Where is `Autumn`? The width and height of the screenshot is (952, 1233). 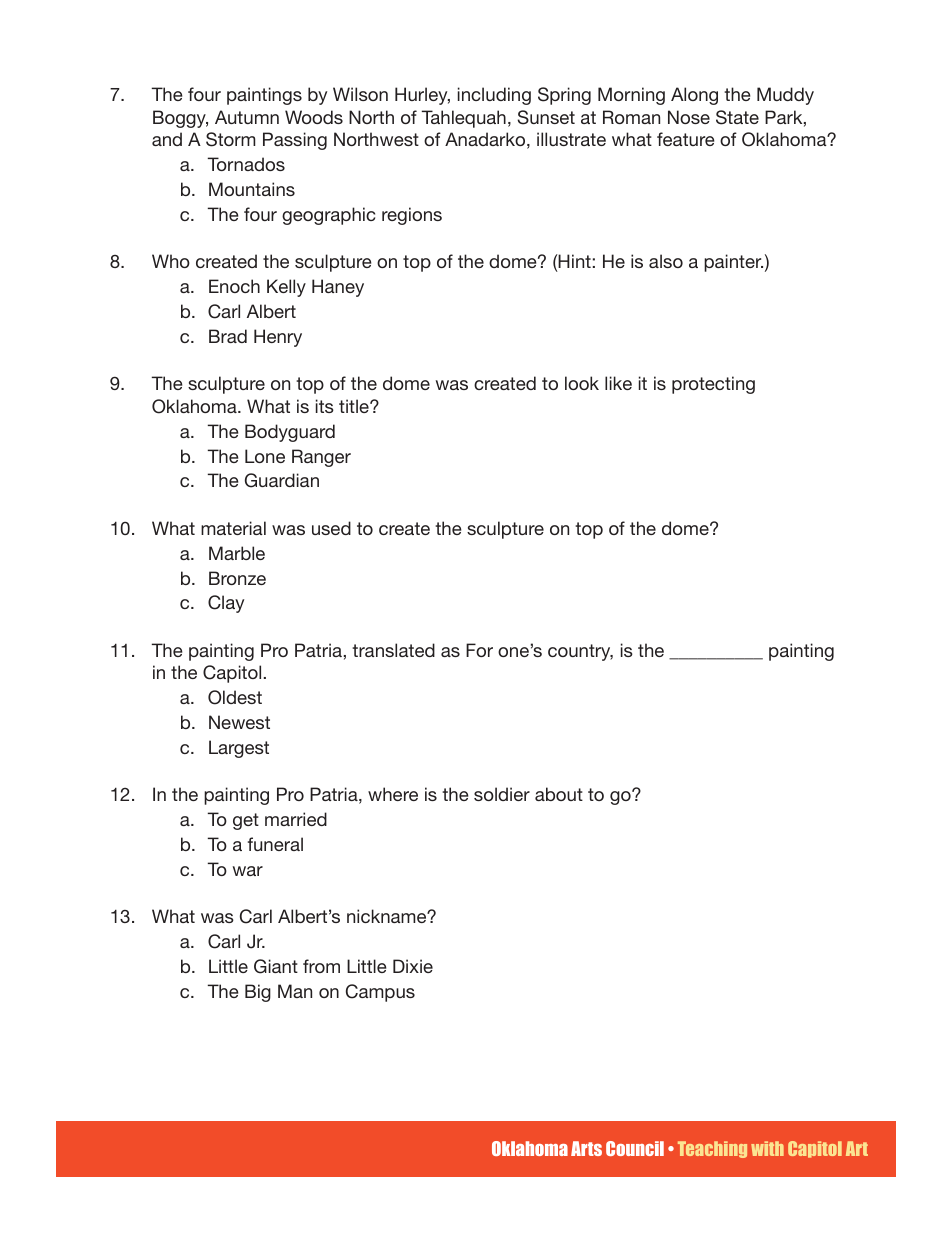 Autumn is located at coordinates (247, 117).
